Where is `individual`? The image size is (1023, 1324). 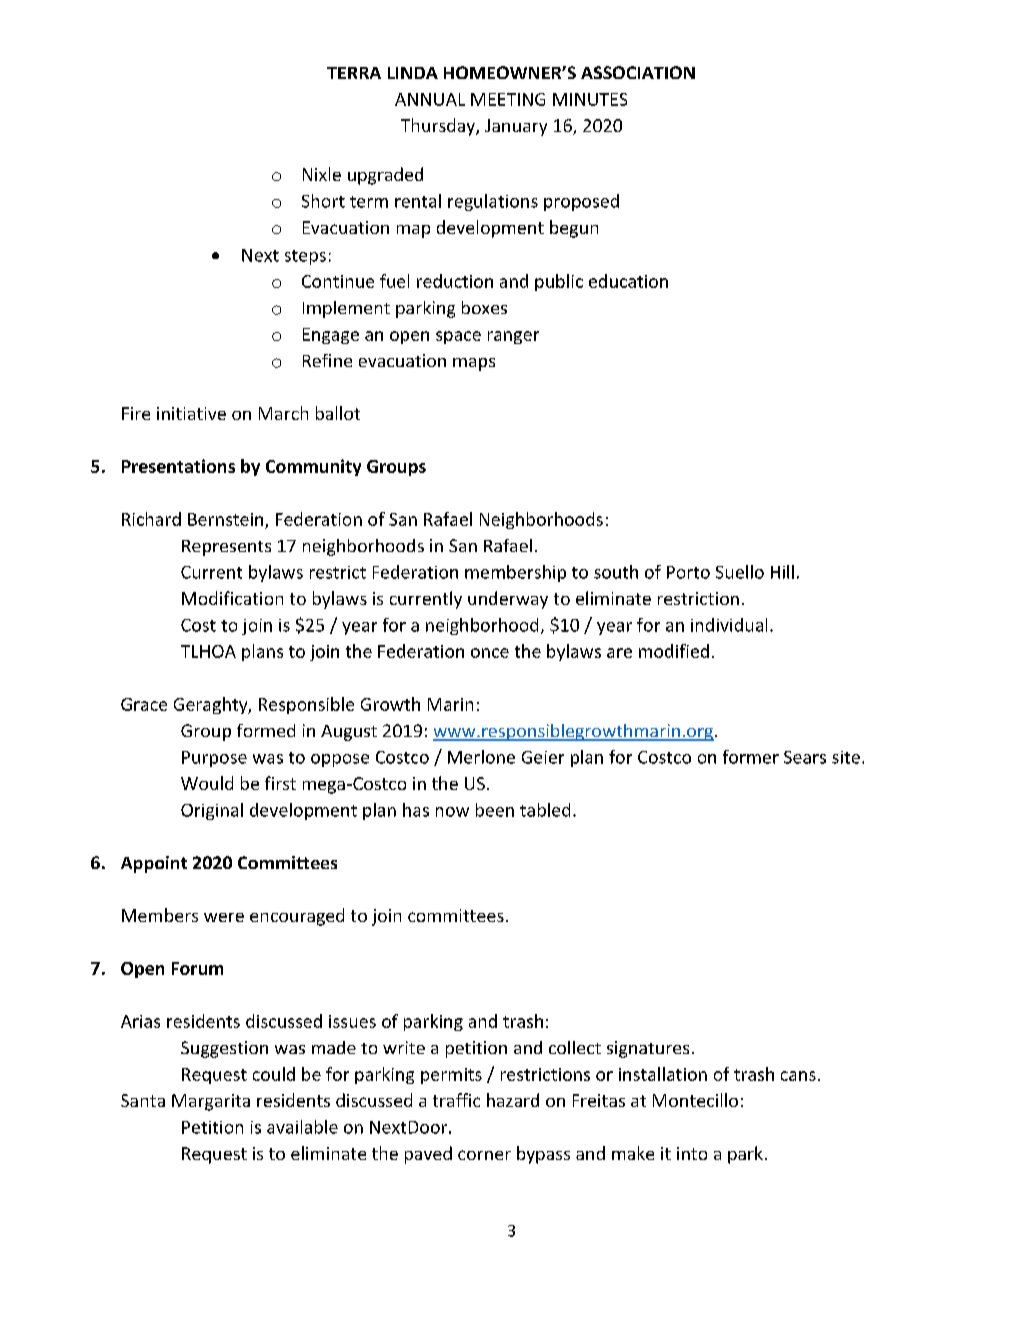
individual is located at coordinates (729, 625).
